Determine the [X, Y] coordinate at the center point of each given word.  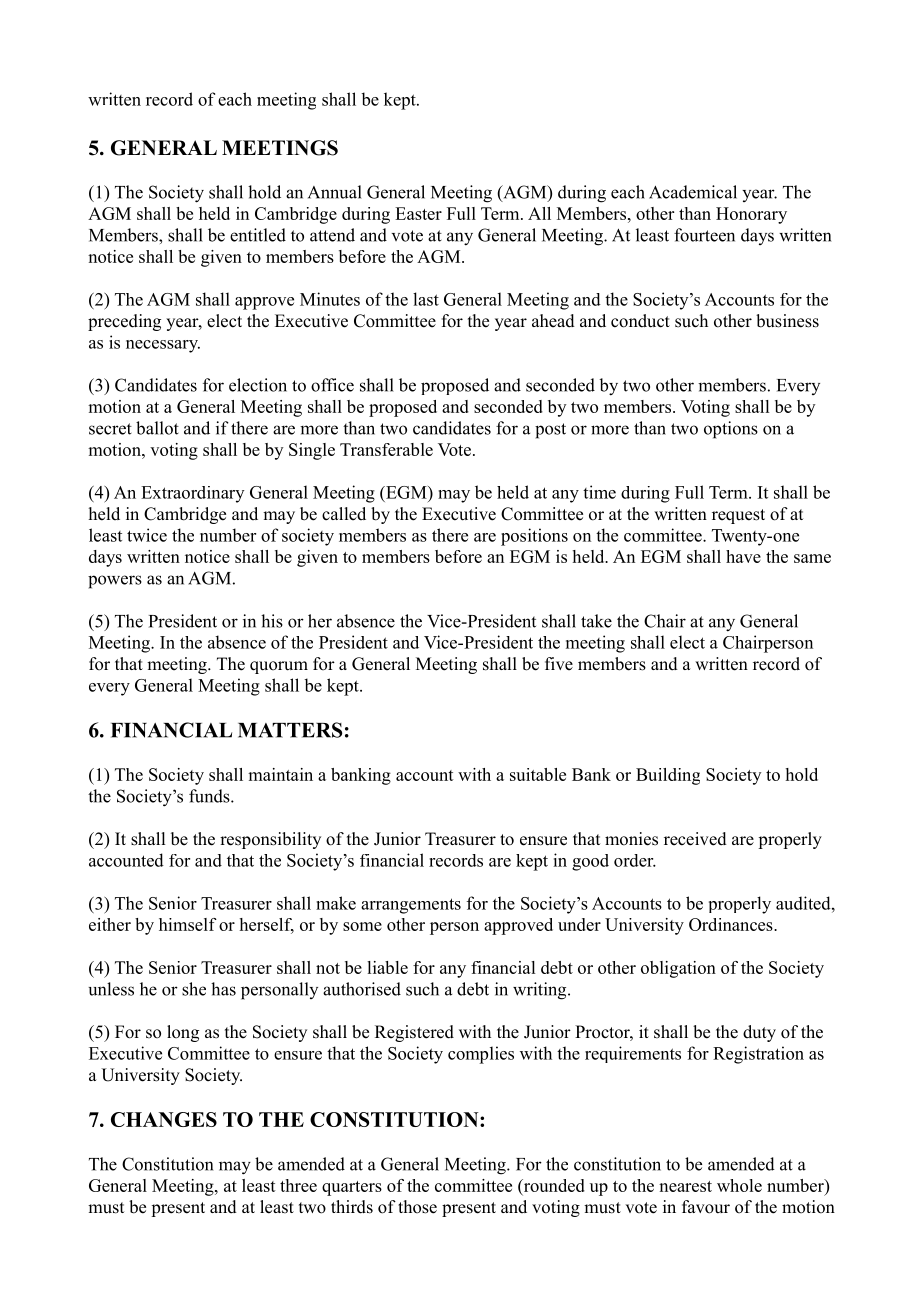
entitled [258, 235]
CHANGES [164, 1119]
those [417, 1207]
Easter [418, 213]
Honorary [751, 215]
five [559, 664]
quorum [279, 667]
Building [668, 776]
